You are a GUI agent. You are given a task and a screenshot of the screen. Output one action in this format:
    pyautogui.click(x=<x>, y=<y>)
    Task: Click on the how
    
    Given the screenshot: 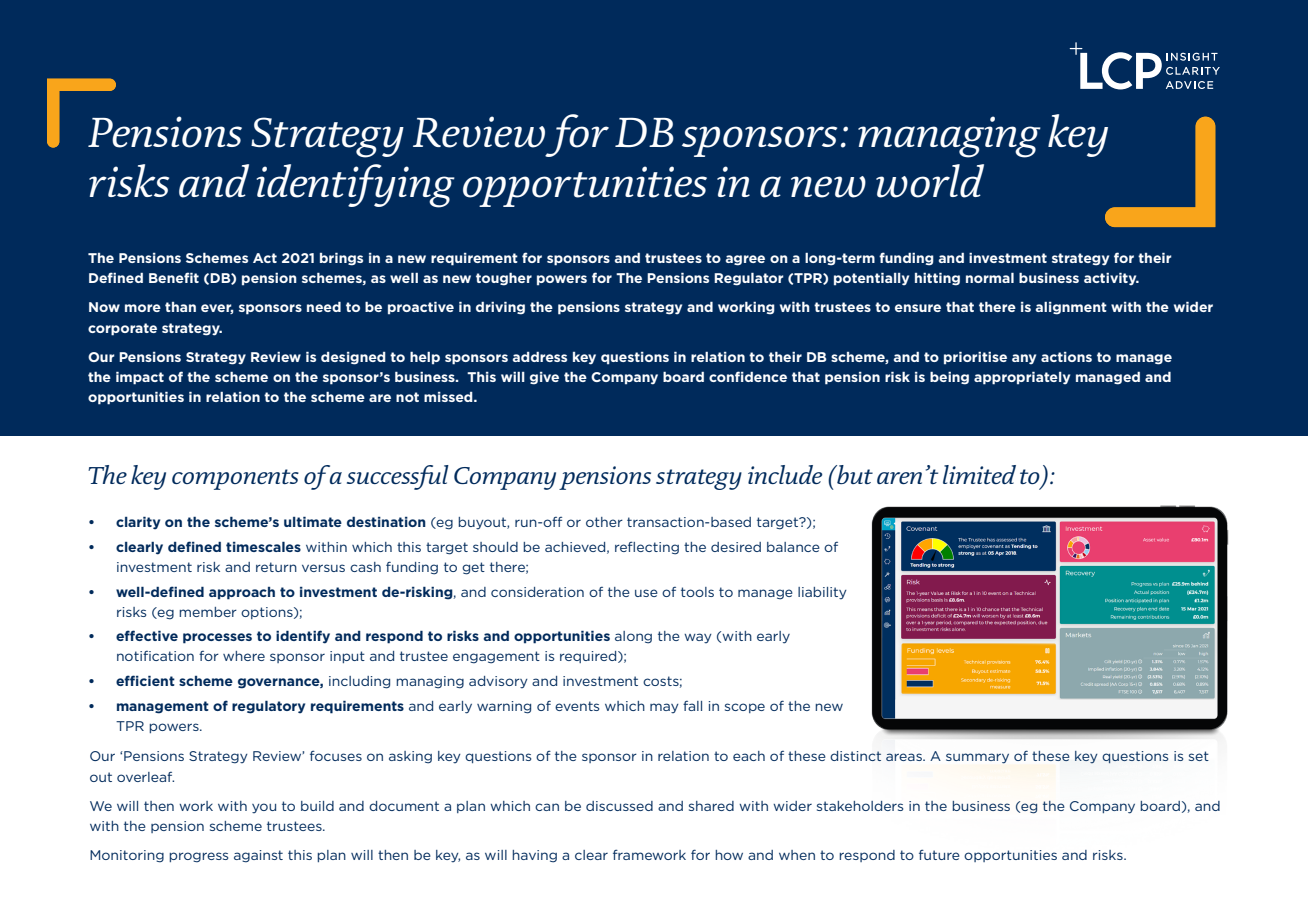 What is the action you would take?
    pyautogui.click(x=729, y=855)
